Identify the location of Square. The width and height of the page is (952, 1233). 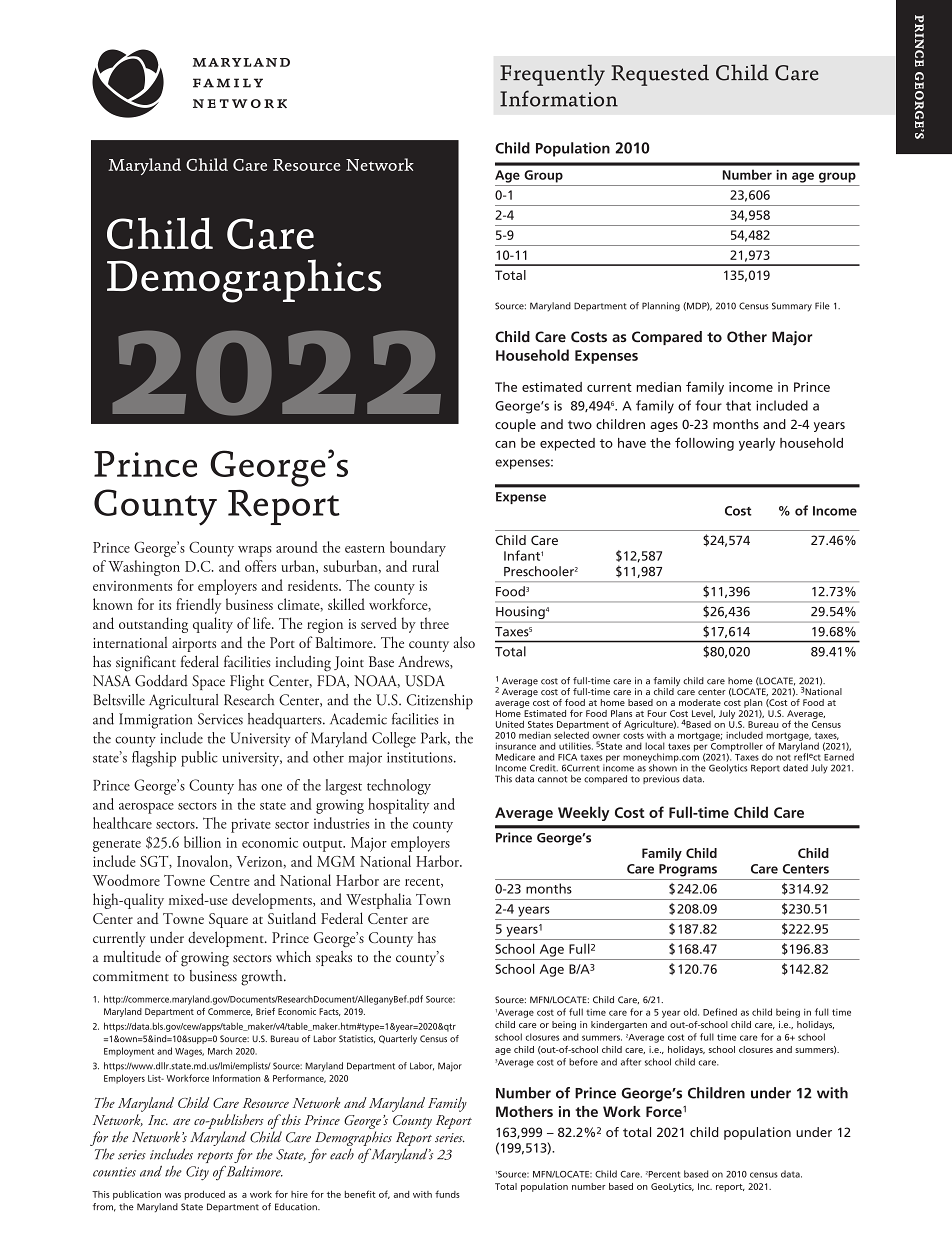
(228, 920).
